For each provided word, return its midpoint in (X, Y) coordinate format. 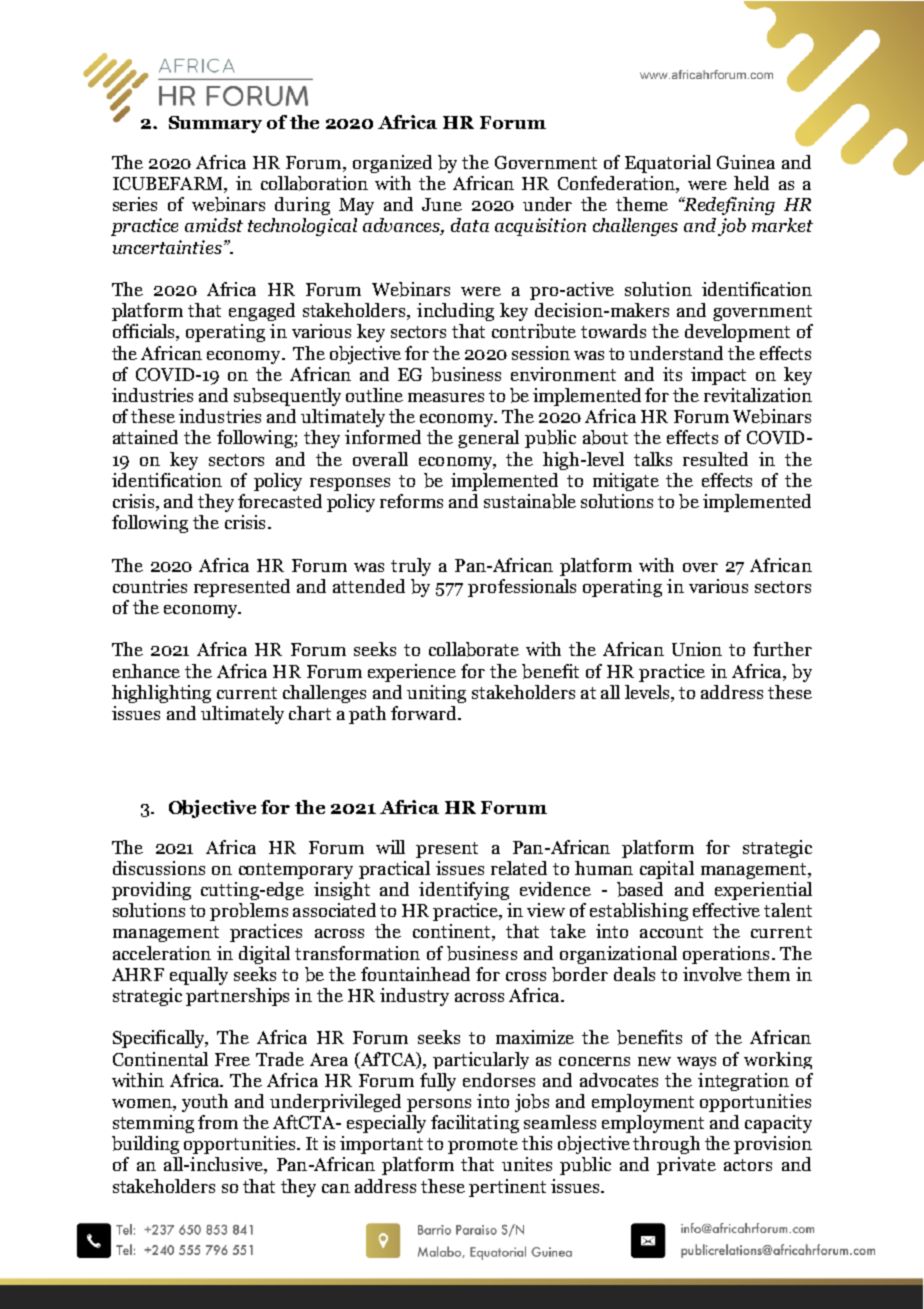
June (442, 204)
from (218, 1122)
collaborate (474, 649)
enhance (146, 671)
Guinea (746, 162)
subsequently (287, 397)
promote (483, 1146)
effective (726, 910)
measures (446, 397)
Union (697, 649)
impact (718, 376)
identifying (464, 891)
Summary (215, 124)
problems (249, 912)
